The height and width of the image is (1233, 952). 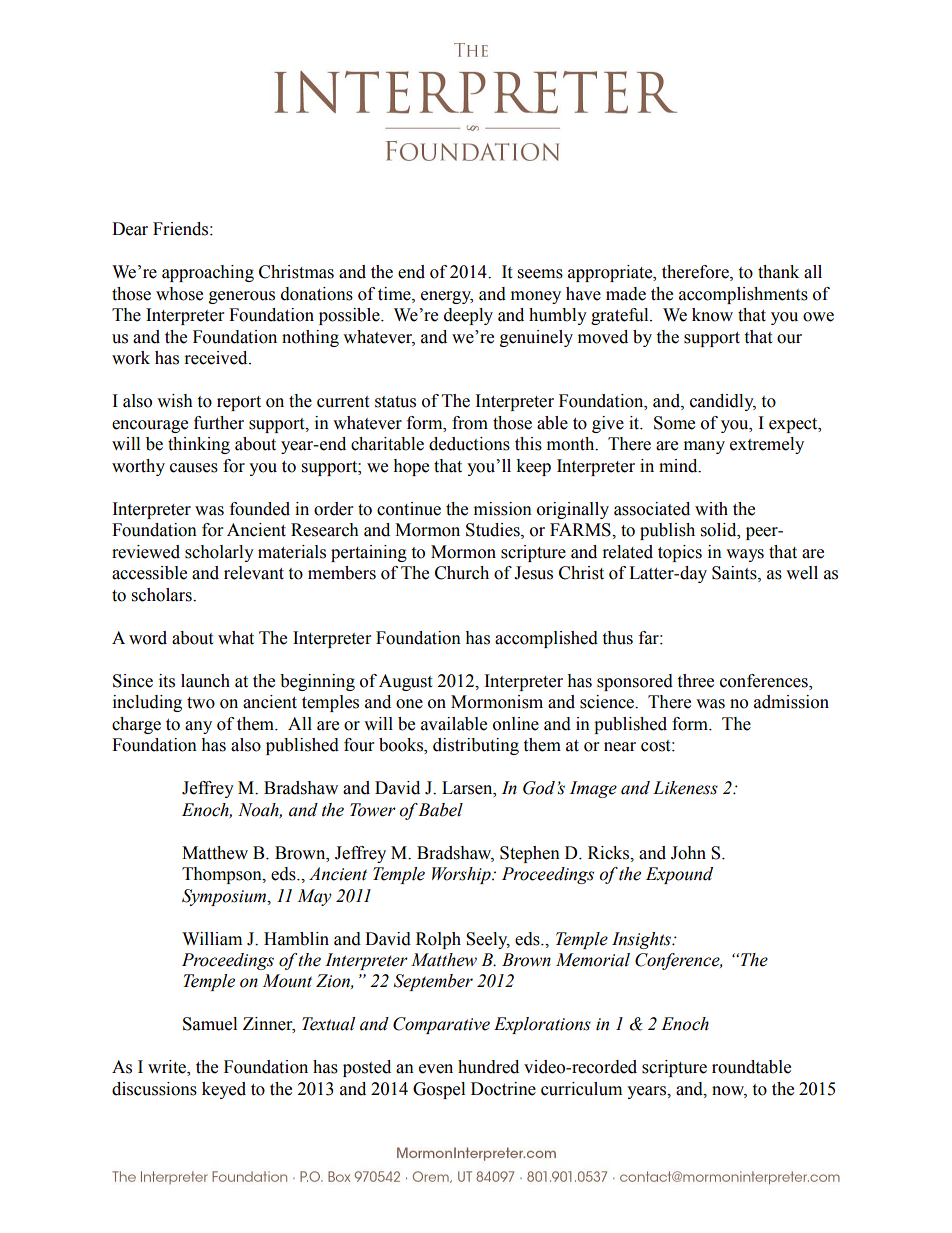 I want to click on approaching, so click(x=208, y=273).
